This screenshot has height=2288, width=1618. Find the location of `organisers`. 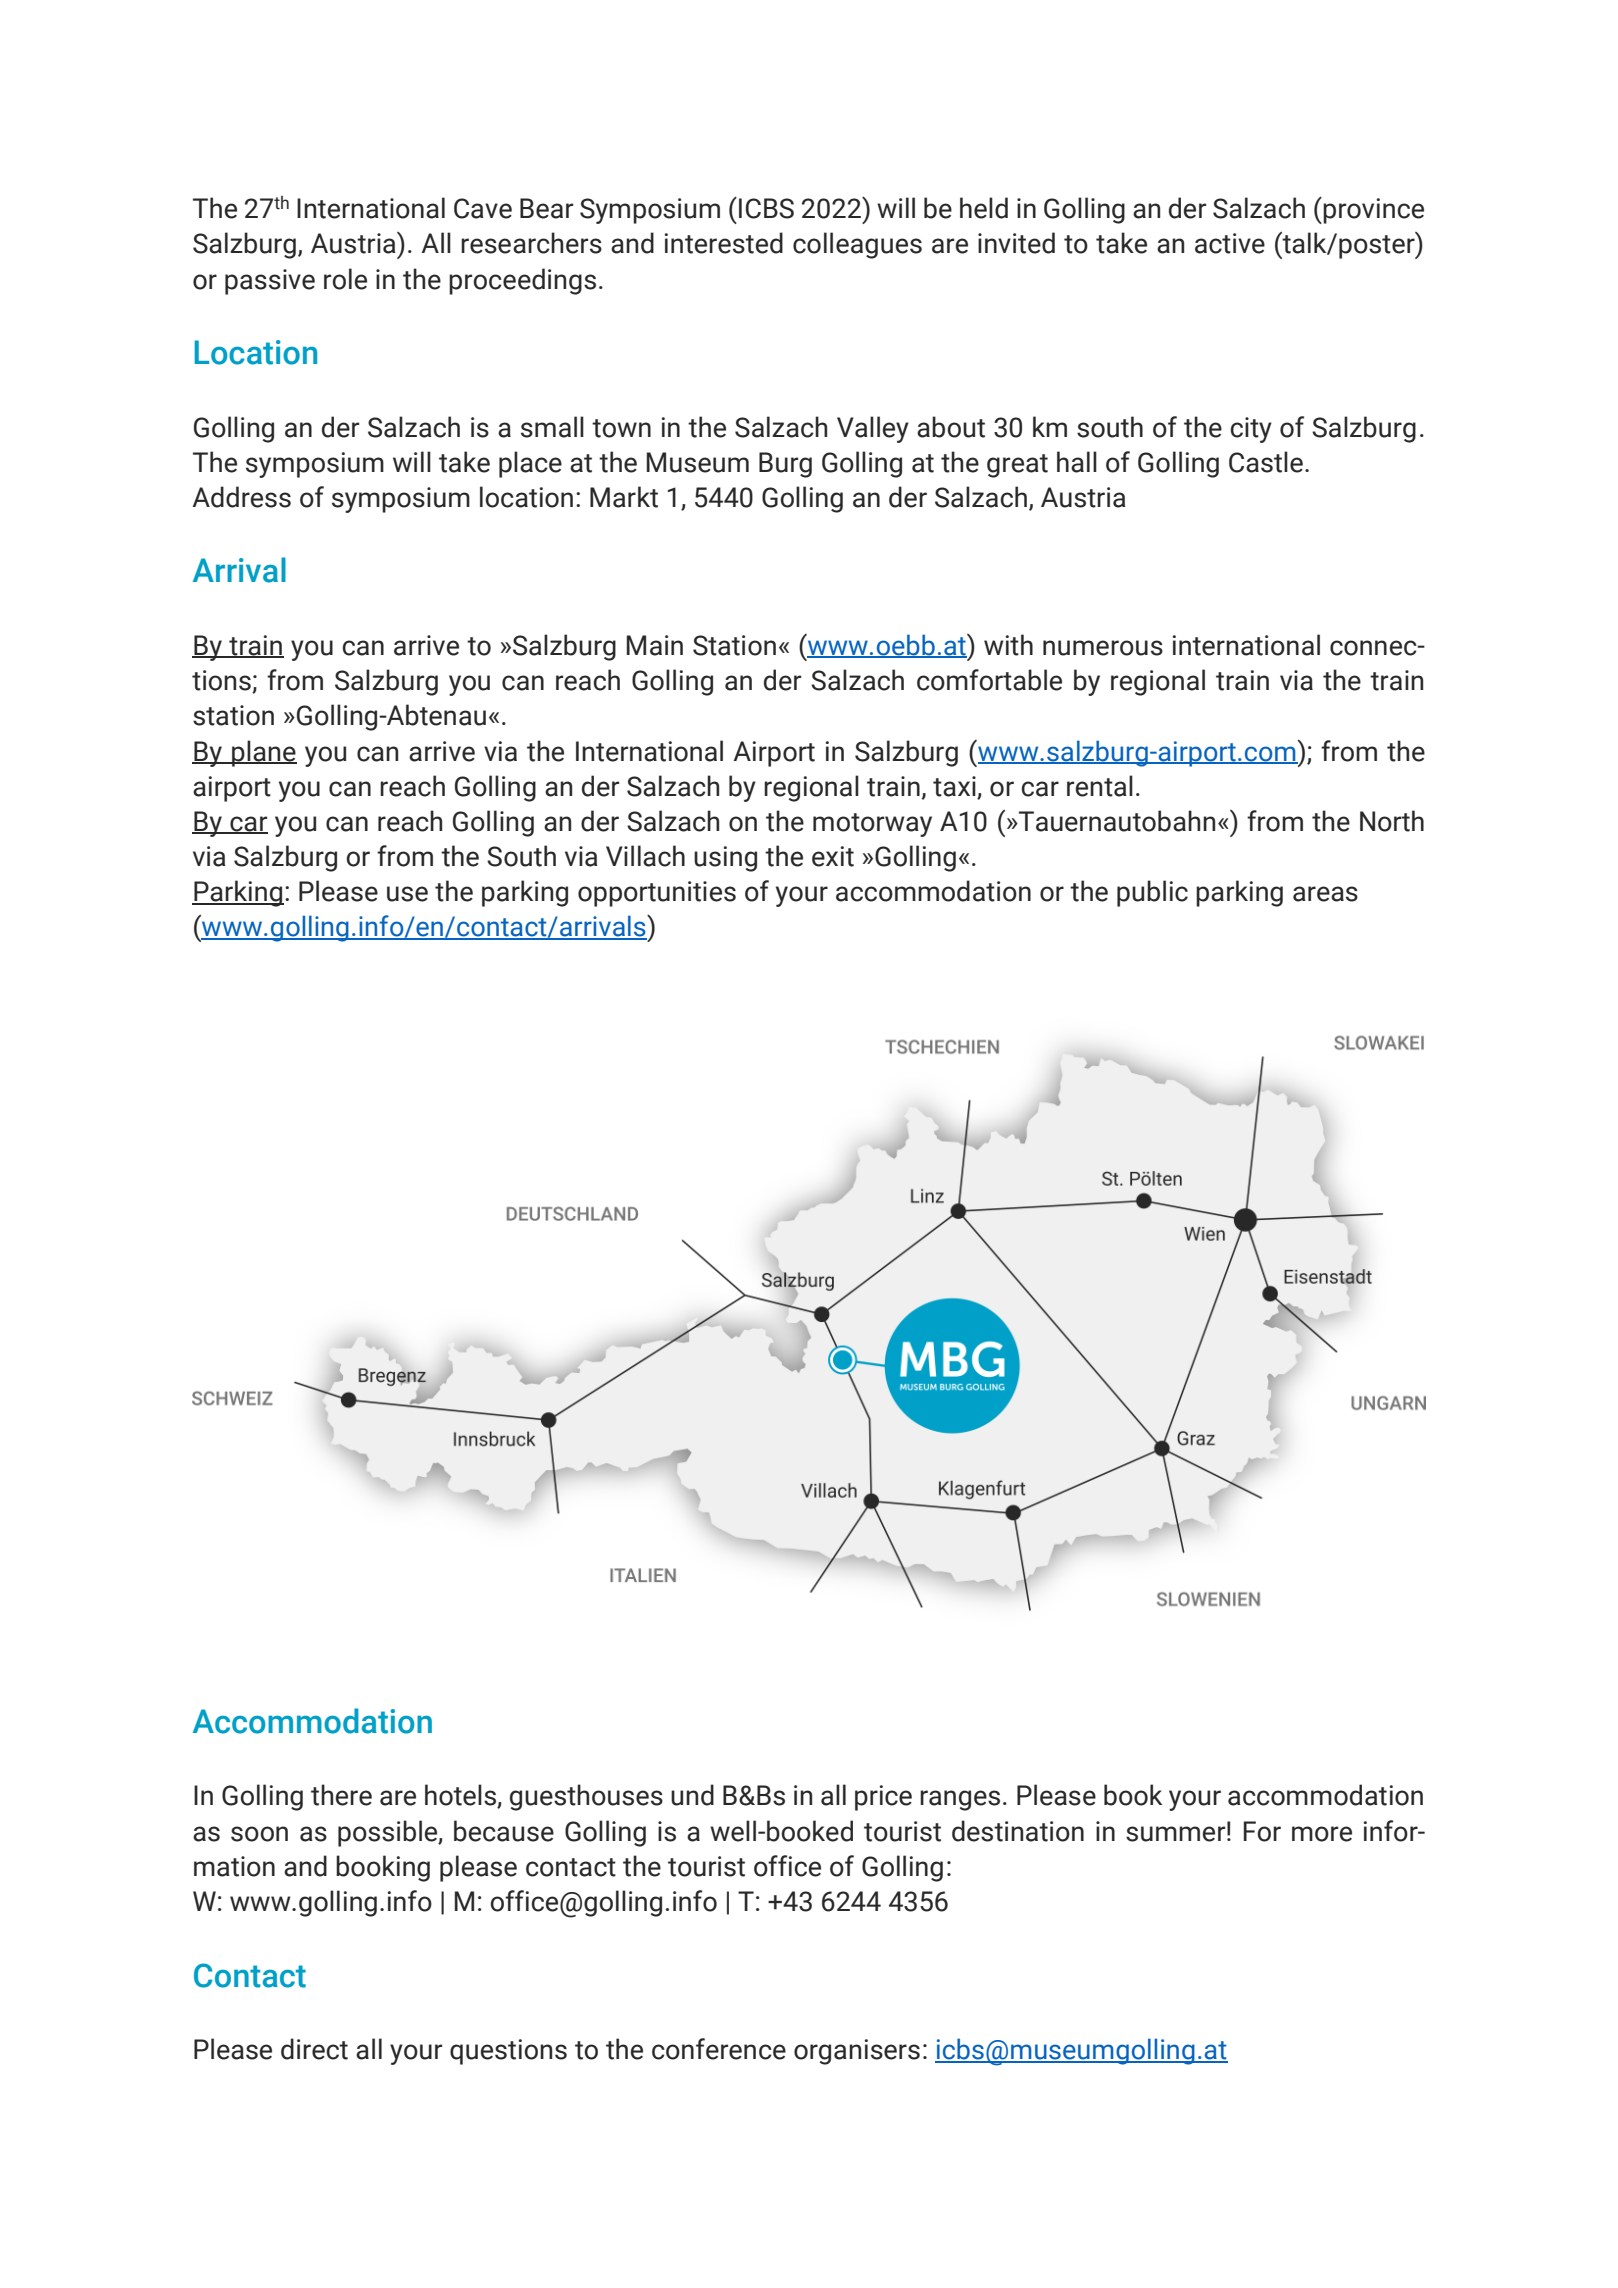

organisers is located at coordinates (857, 2052).
